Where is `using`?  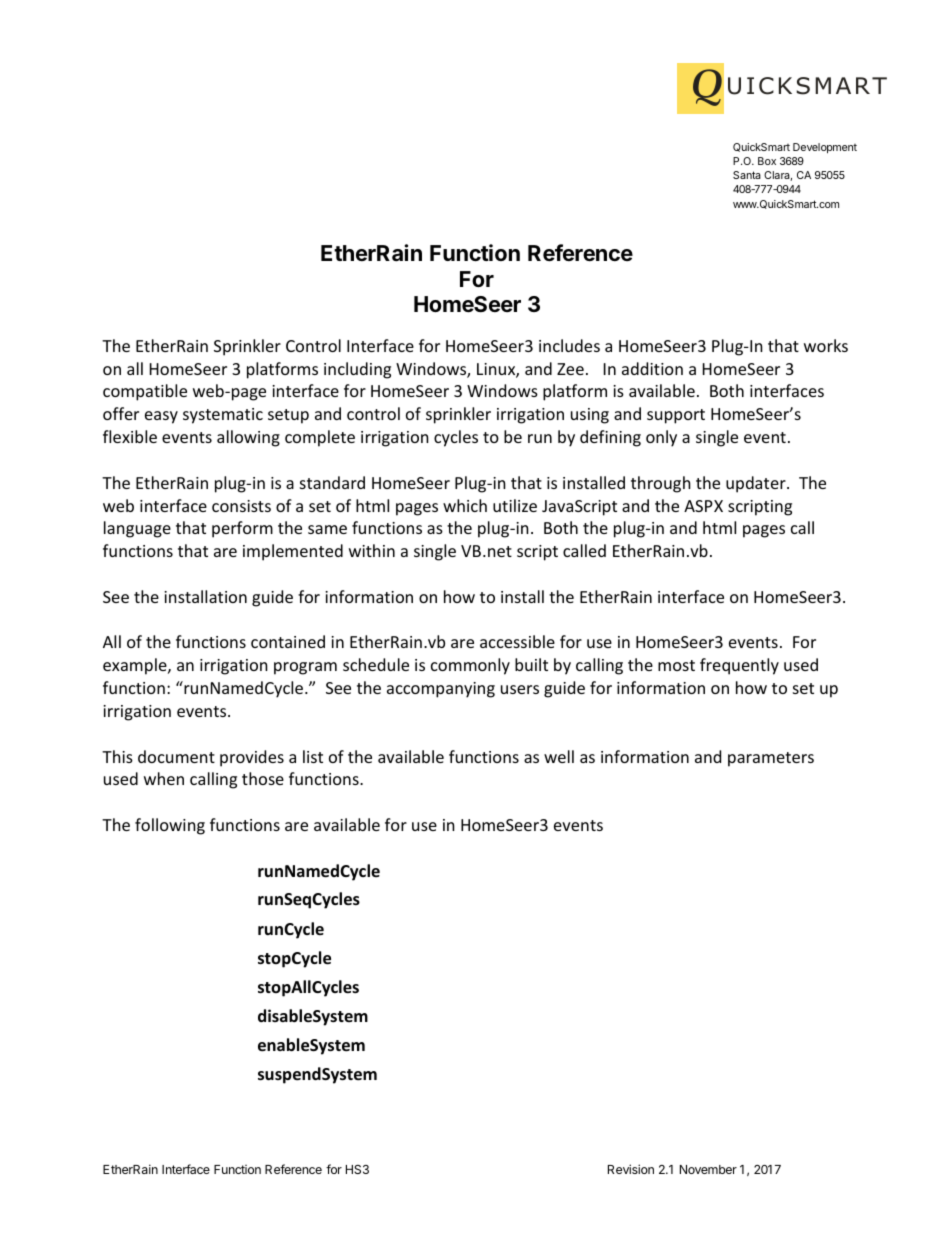
using is located at coordinates (590, 416).
